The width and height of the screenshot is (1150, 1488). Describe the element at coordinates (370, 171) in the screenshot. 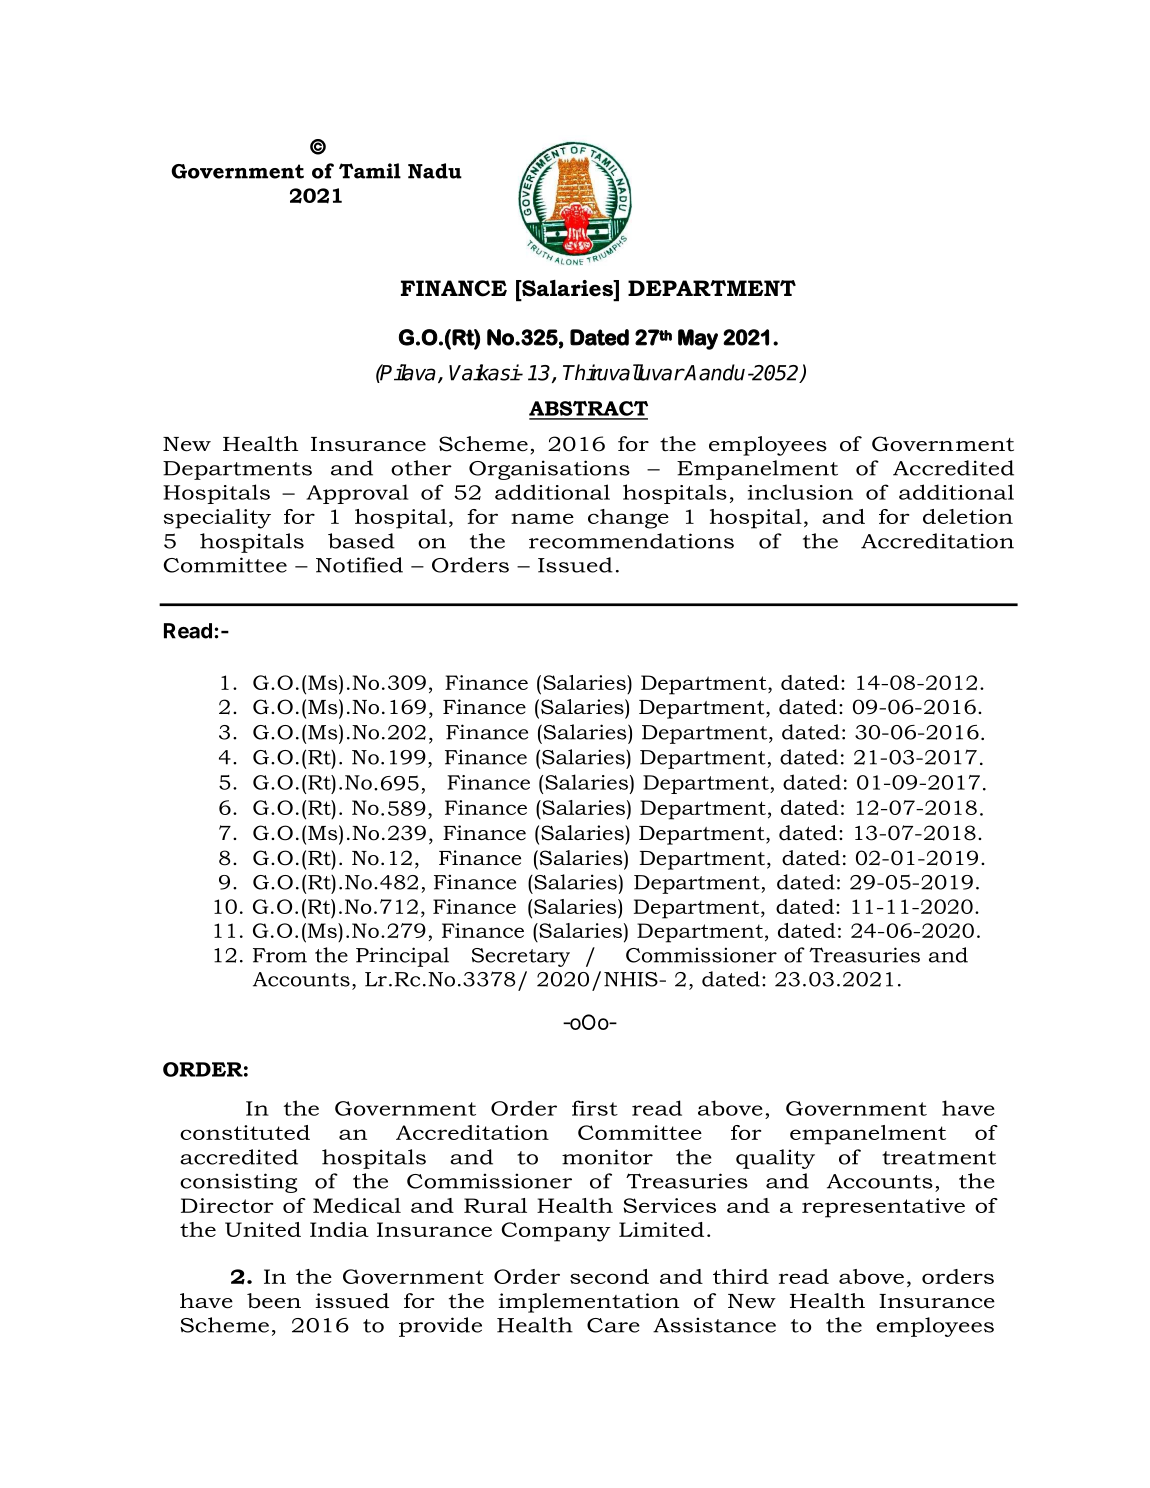

I see `Tamil` at that location.
